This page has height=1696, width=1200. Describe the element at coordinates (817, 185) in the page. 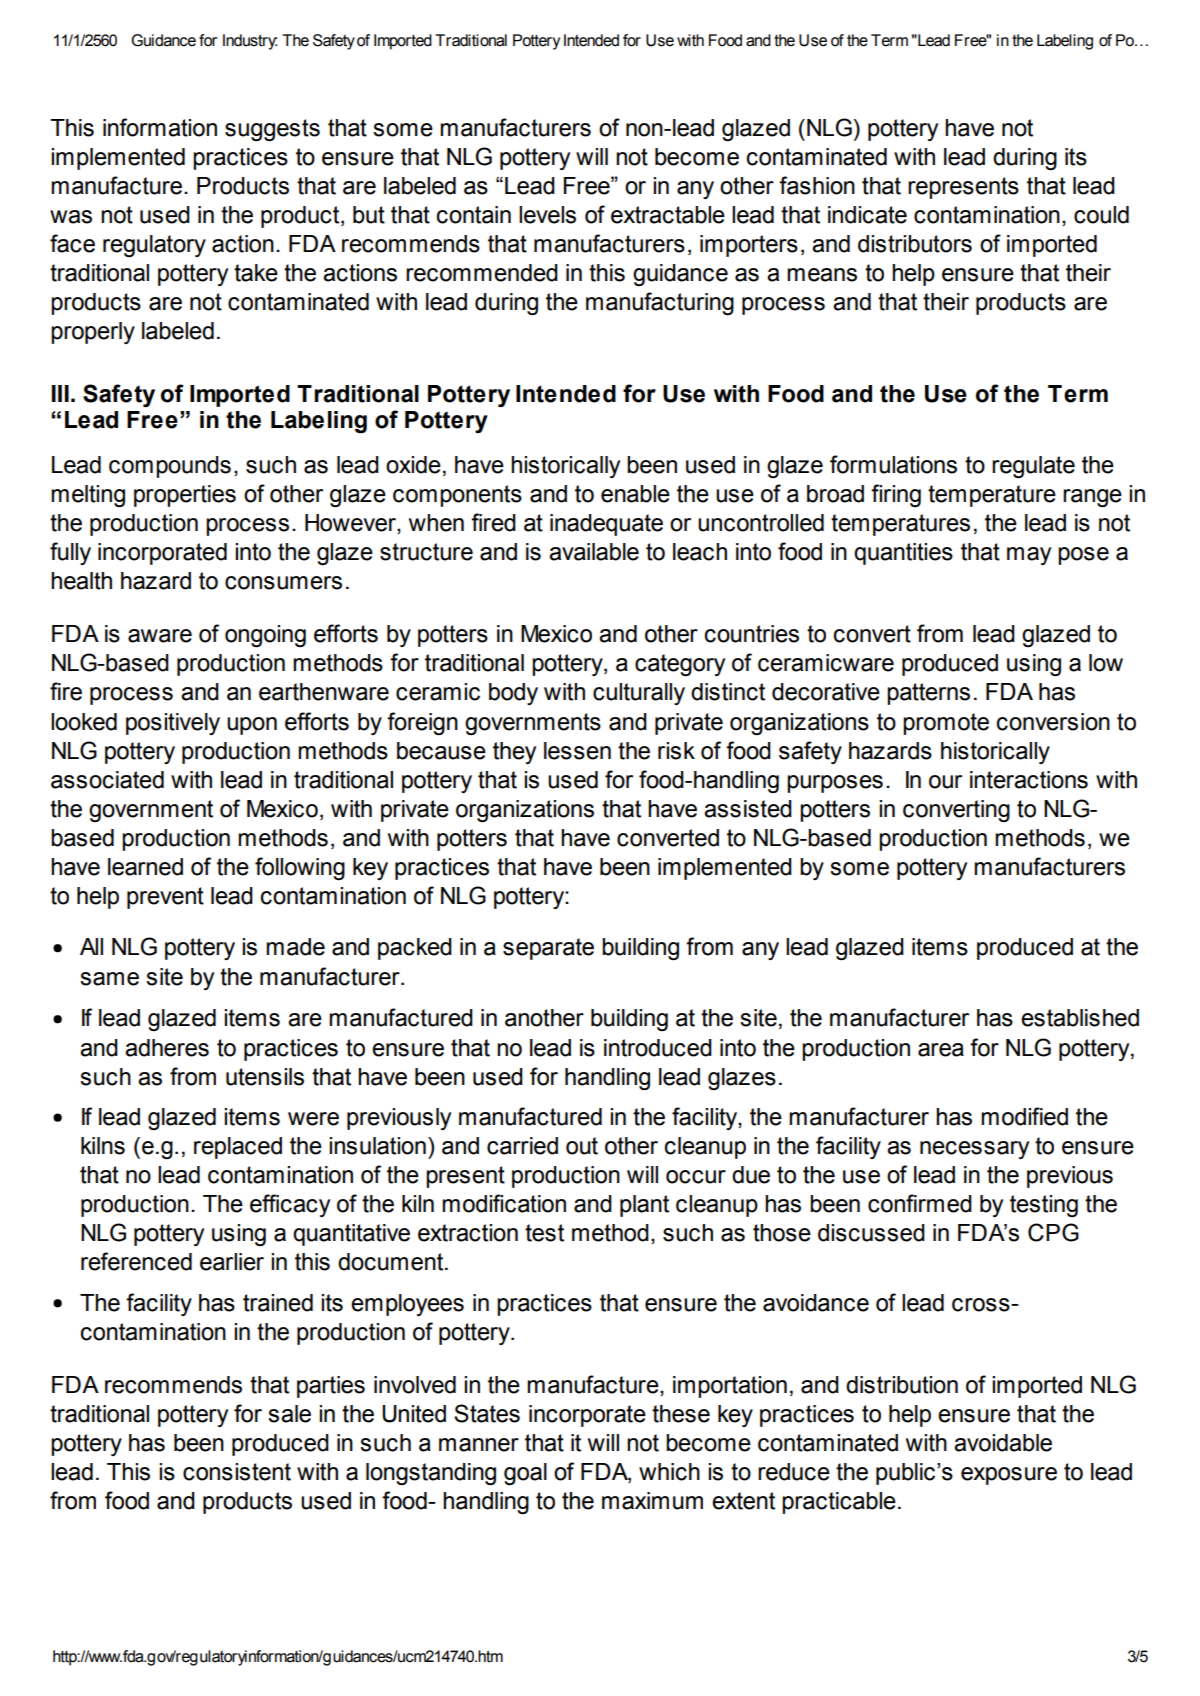

I see `fashion` at that location.
